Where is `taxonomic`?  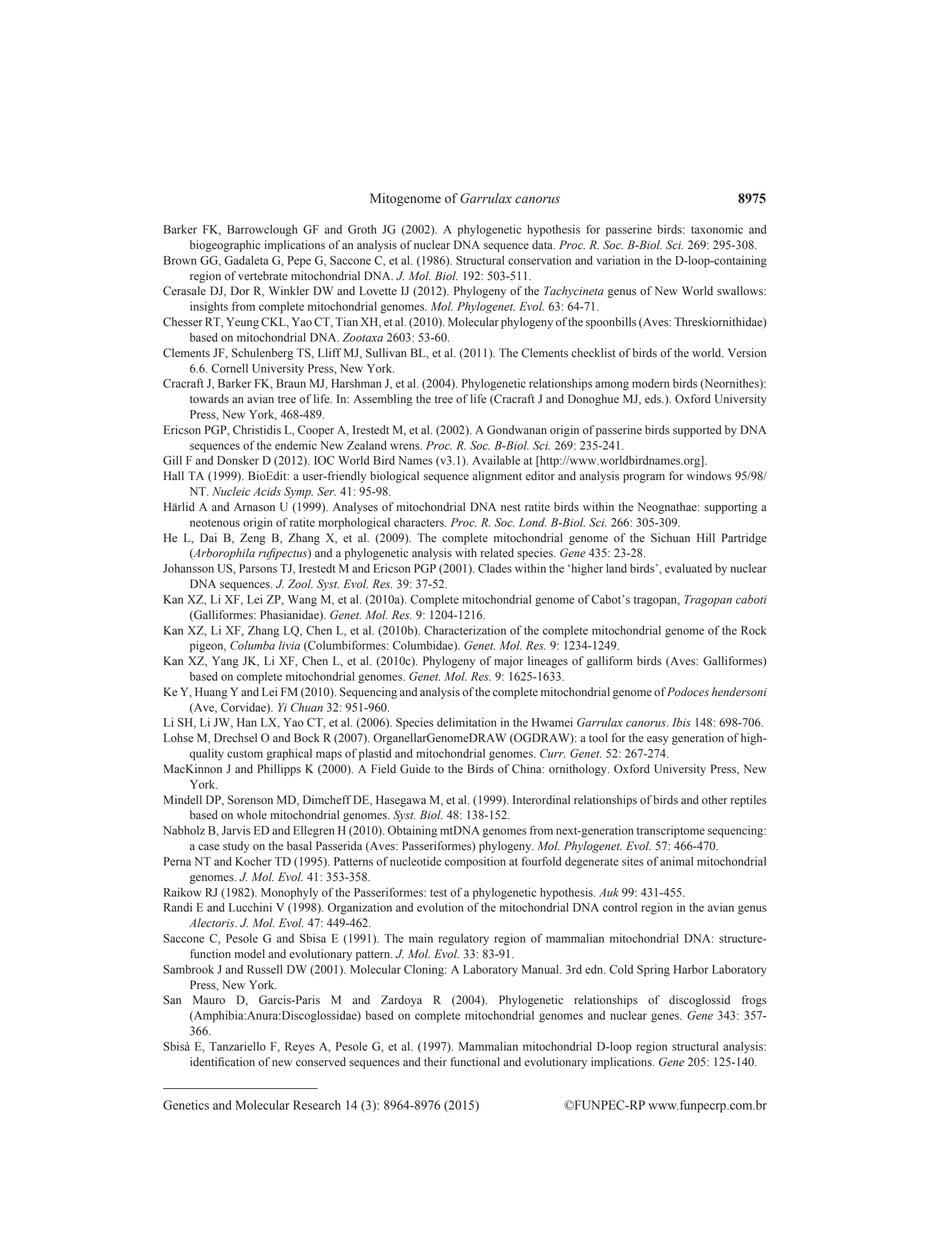
taxonomic is located at coordinates (717, 229).
